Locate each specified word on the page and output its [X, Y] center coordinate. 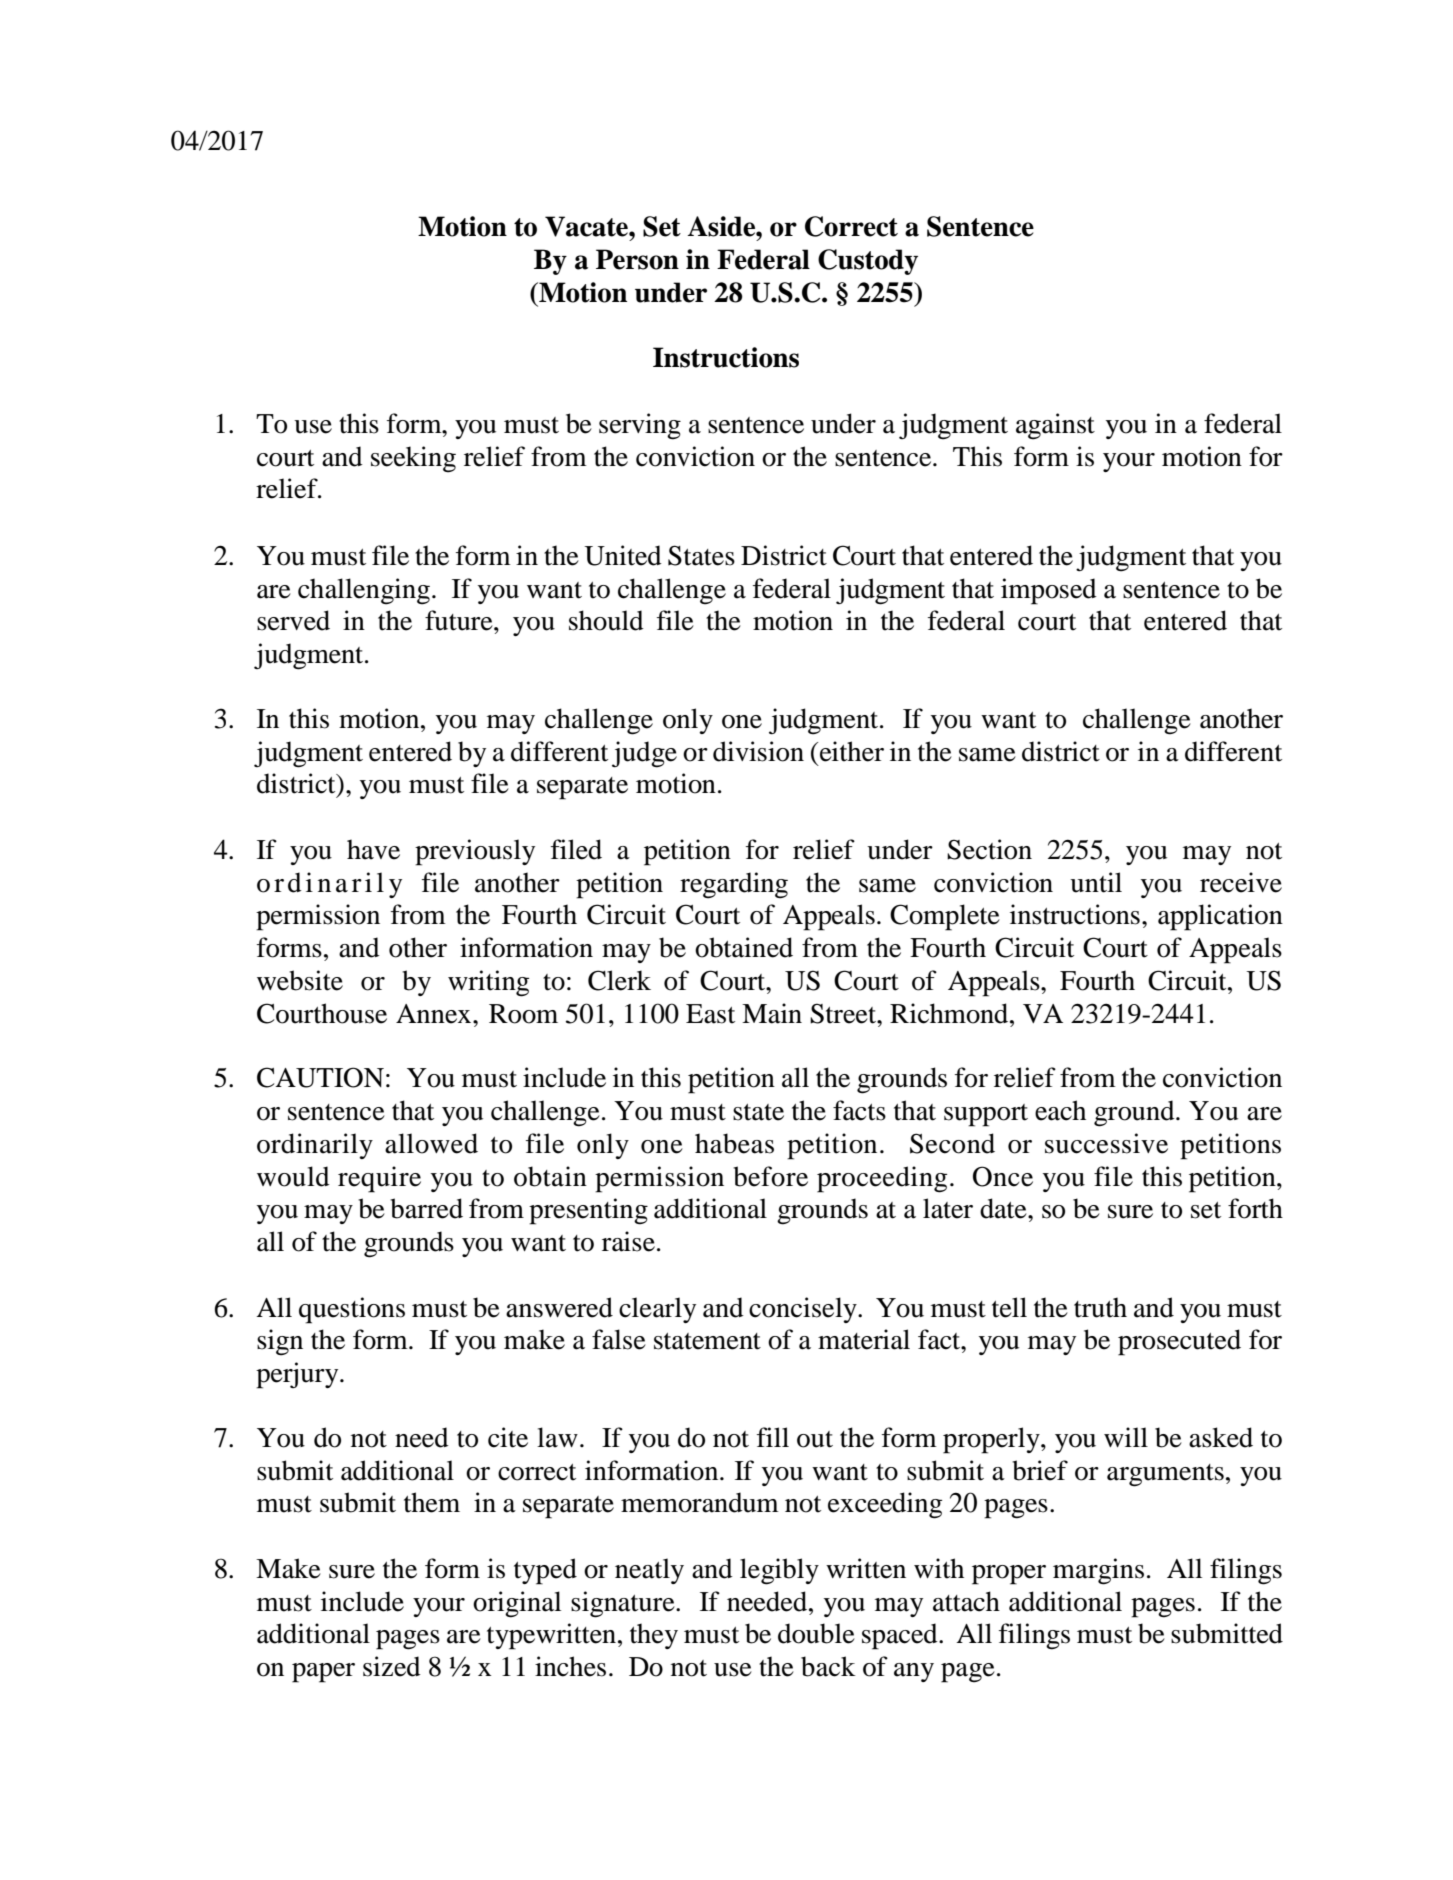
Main [772, 1013]
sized [392, 1666]
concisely [804, 1310]
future [460, 620]
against [1055, 426]
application [1220, 917]
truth [1100, 1307]
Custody [868, 262]
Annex [435, 1014]
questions [352, 1310]
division [758, 751]
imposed [1049, 591]
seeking [413, 459]
